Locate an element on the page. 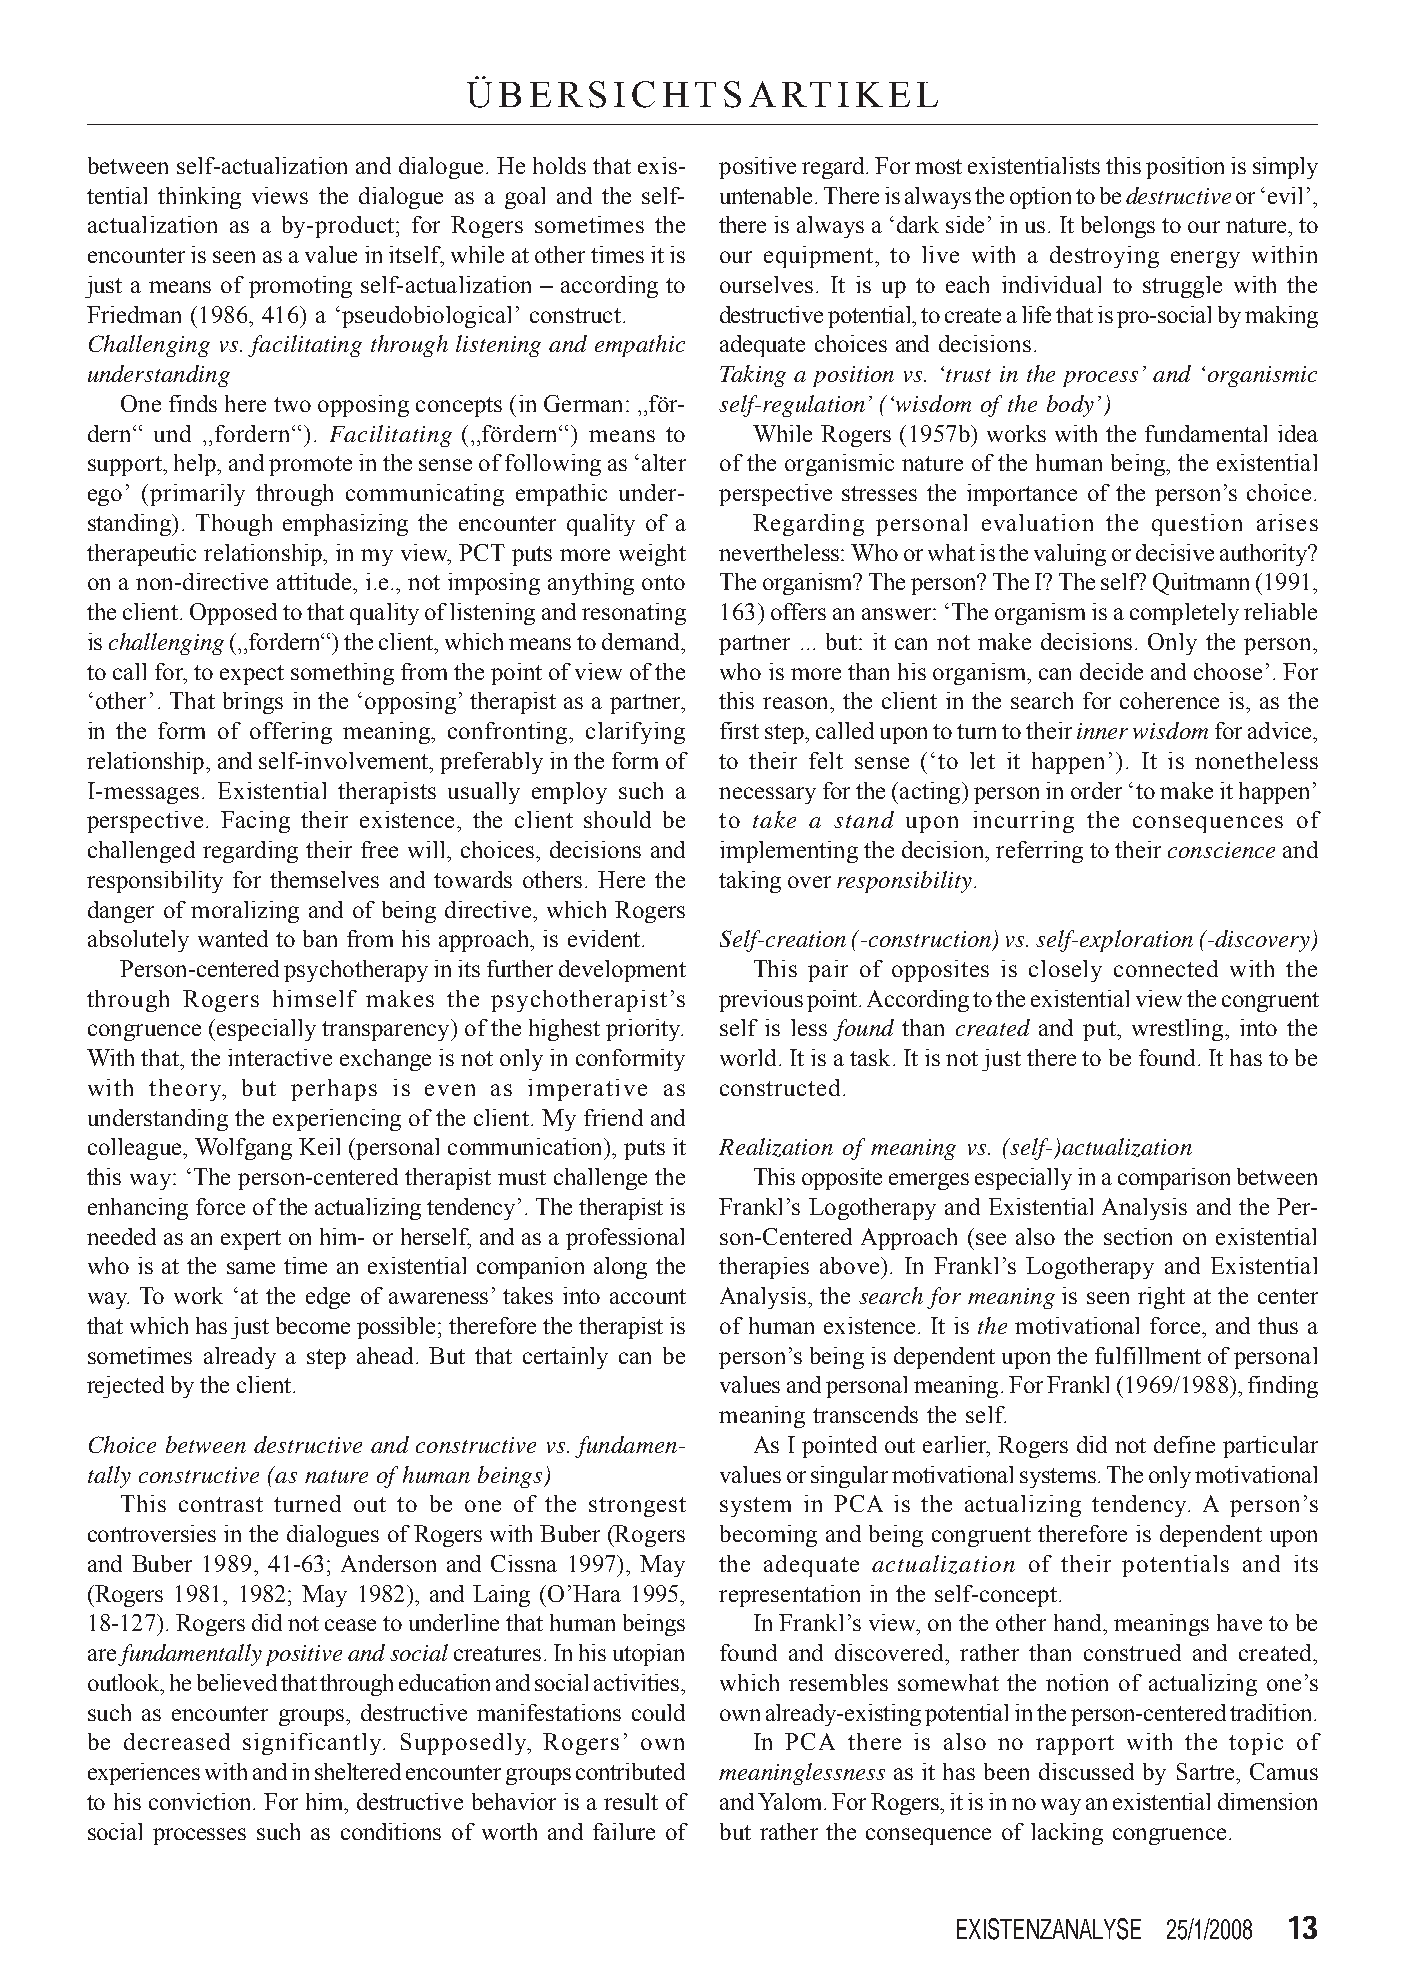  connected is located at coordinates (1166, 968).
